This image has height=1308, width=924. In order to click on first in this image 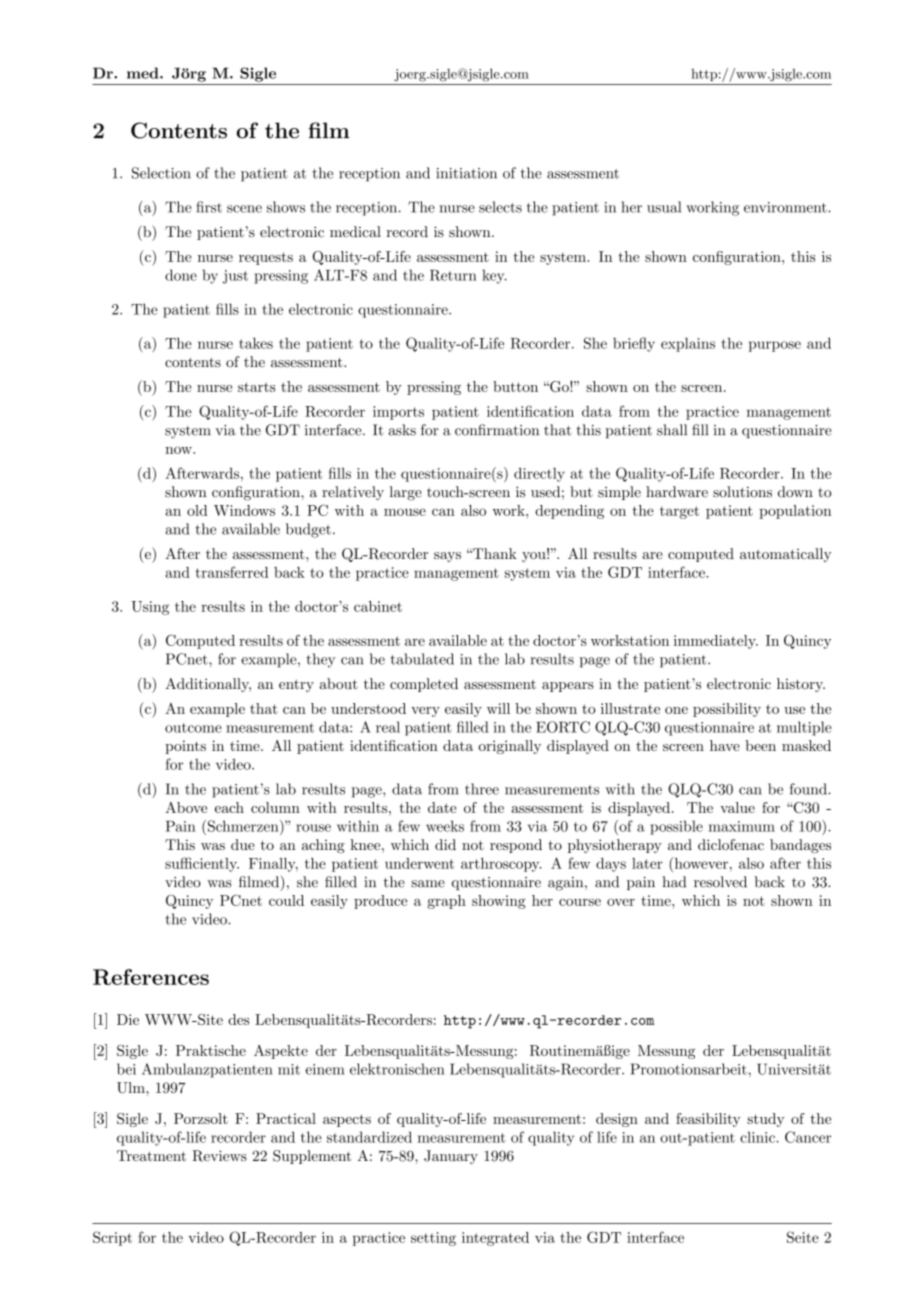, I will do `click(209, 207)`.
